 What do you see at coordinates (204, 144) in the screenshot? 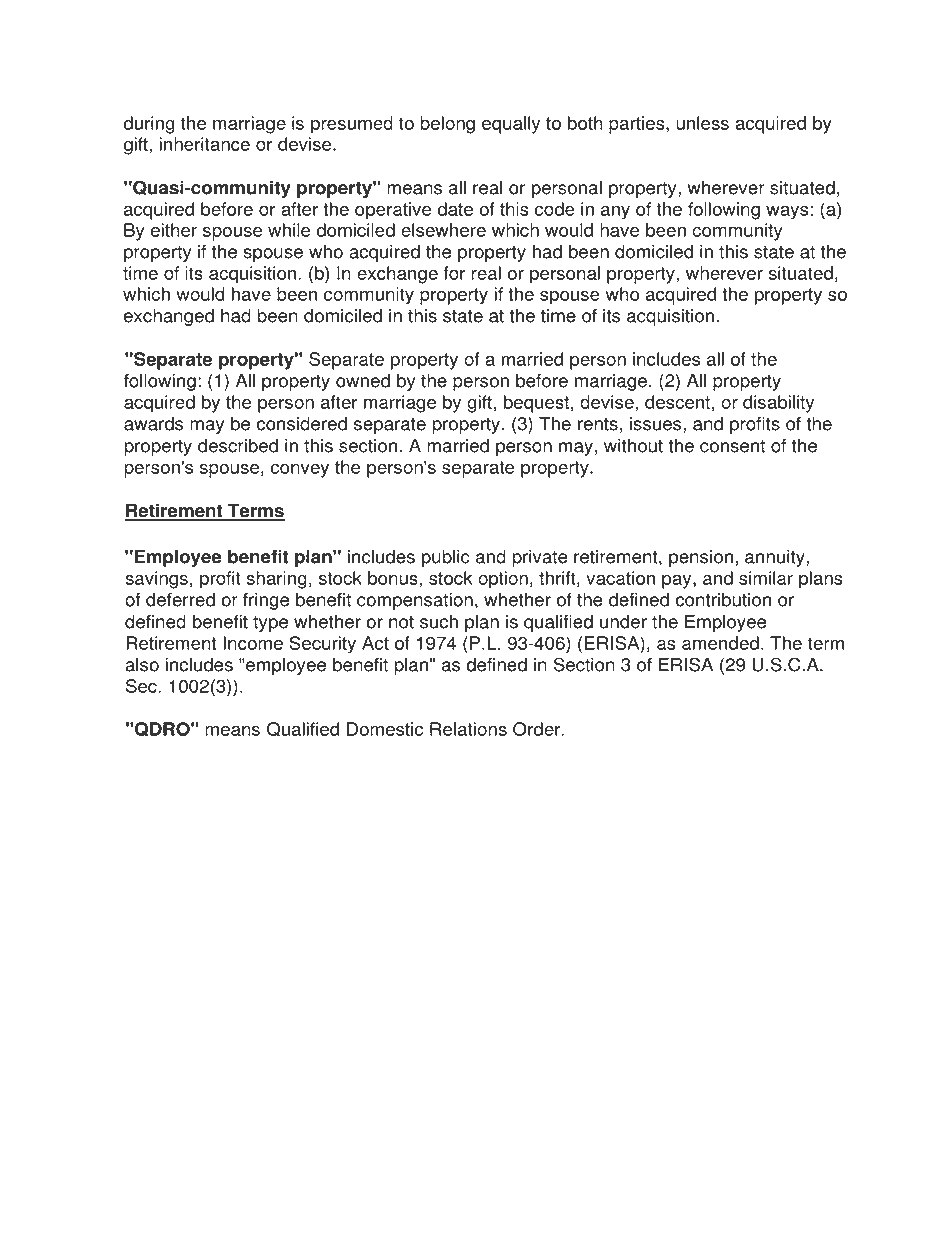
I see `inheritance` at bounding box center [204, 144].
